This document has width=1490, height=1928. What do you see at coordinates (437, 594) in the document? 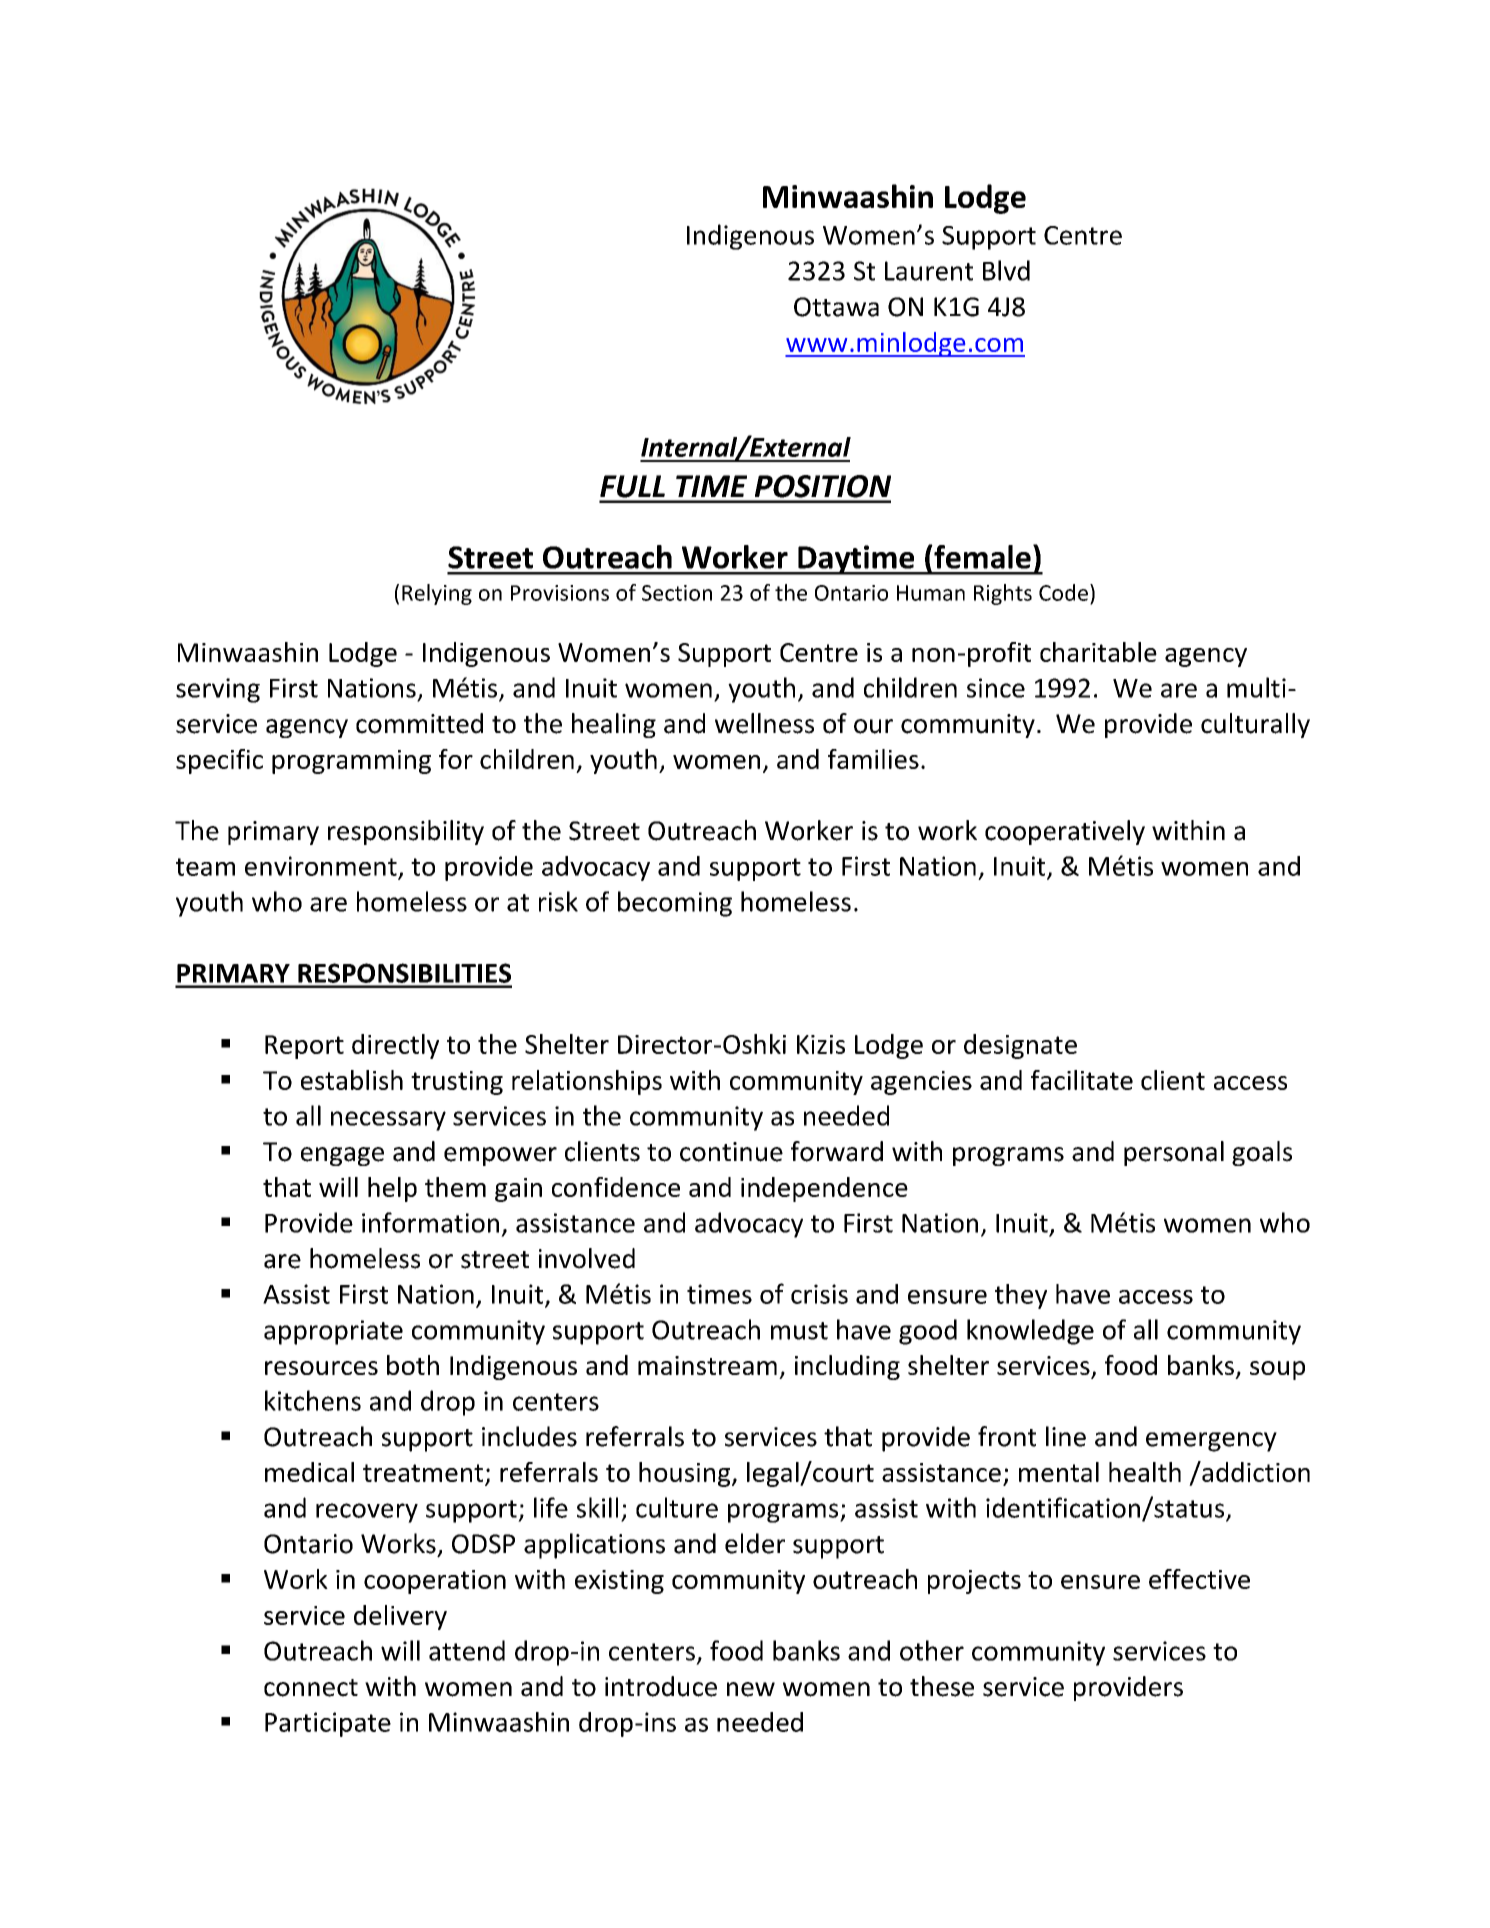
I see `Relying` at bounding box center [437, 594].
